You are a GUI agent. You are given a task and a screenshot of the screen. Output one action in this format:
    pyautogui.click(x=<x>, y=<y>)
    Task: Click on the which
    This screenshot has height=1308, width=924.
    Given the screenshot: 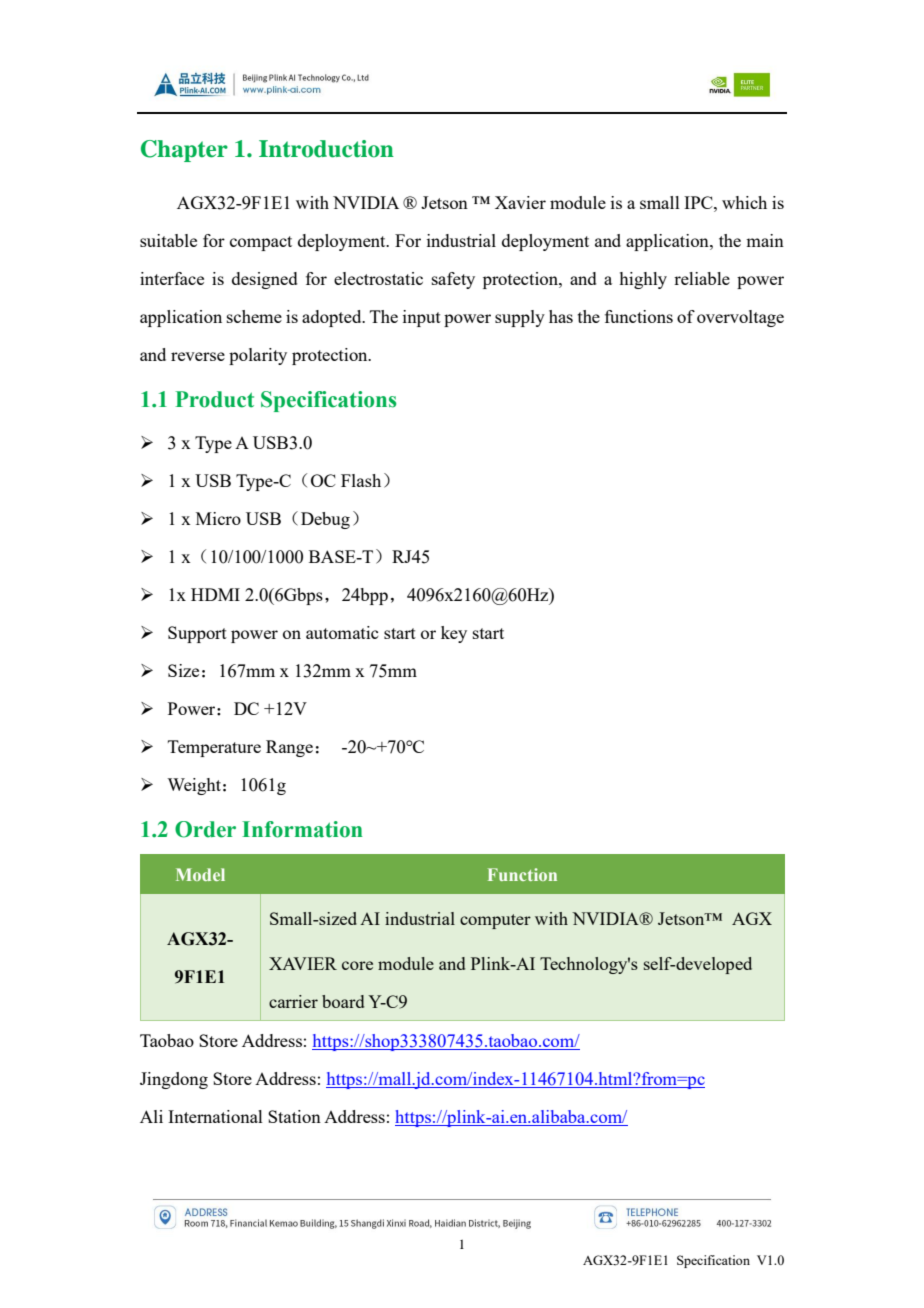 What is the action you would take?
    pyautogui.click(x=744, y=202)
